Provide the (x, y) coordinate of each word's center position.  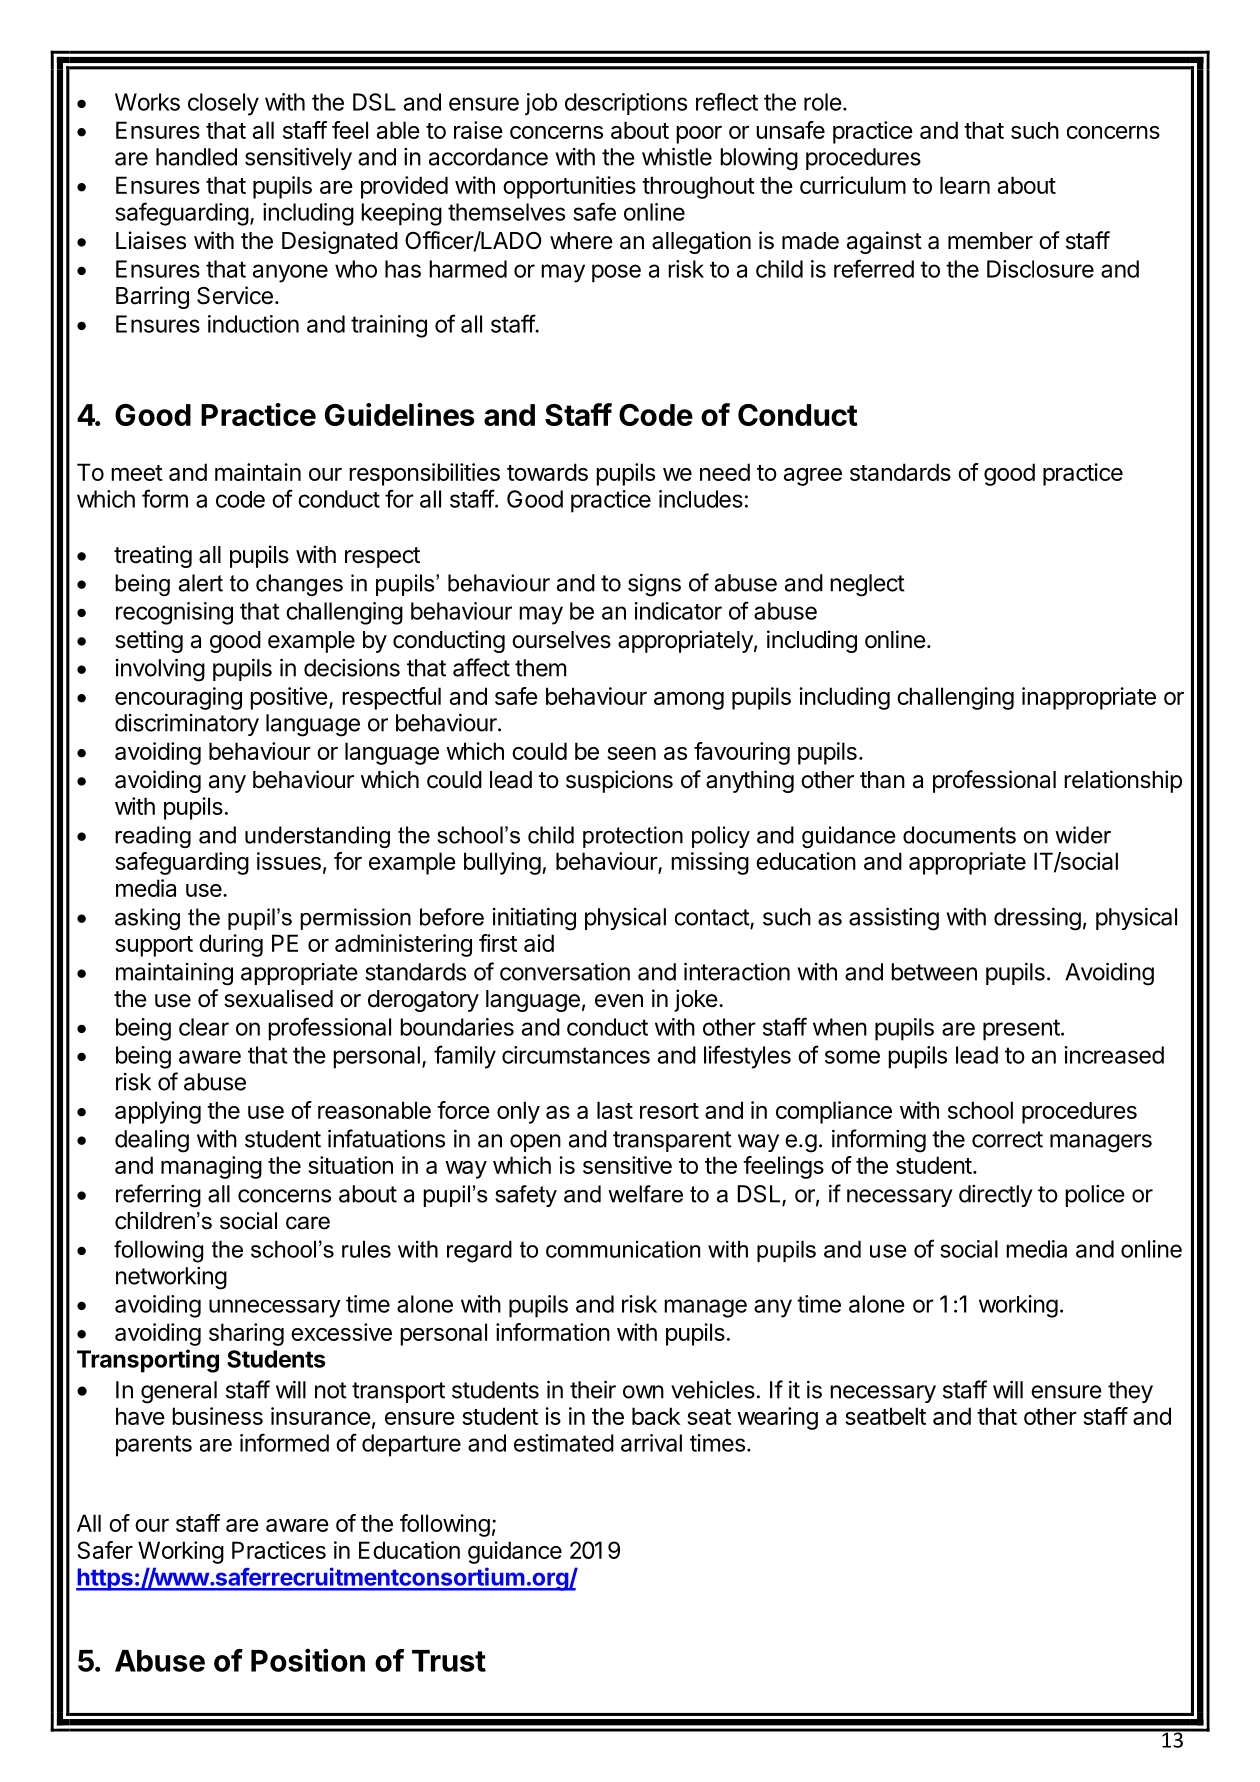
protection (633, 837)
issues (289, 861)
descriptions (626, 104)
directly (996, 1196)
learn (965, 185)
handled (196, 157)
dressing (1037, 919)
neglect (867, 585)
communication (623, 1249)
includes (701, 499)
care (308, 1223)
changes (299, 585)
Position (308, 1660)
